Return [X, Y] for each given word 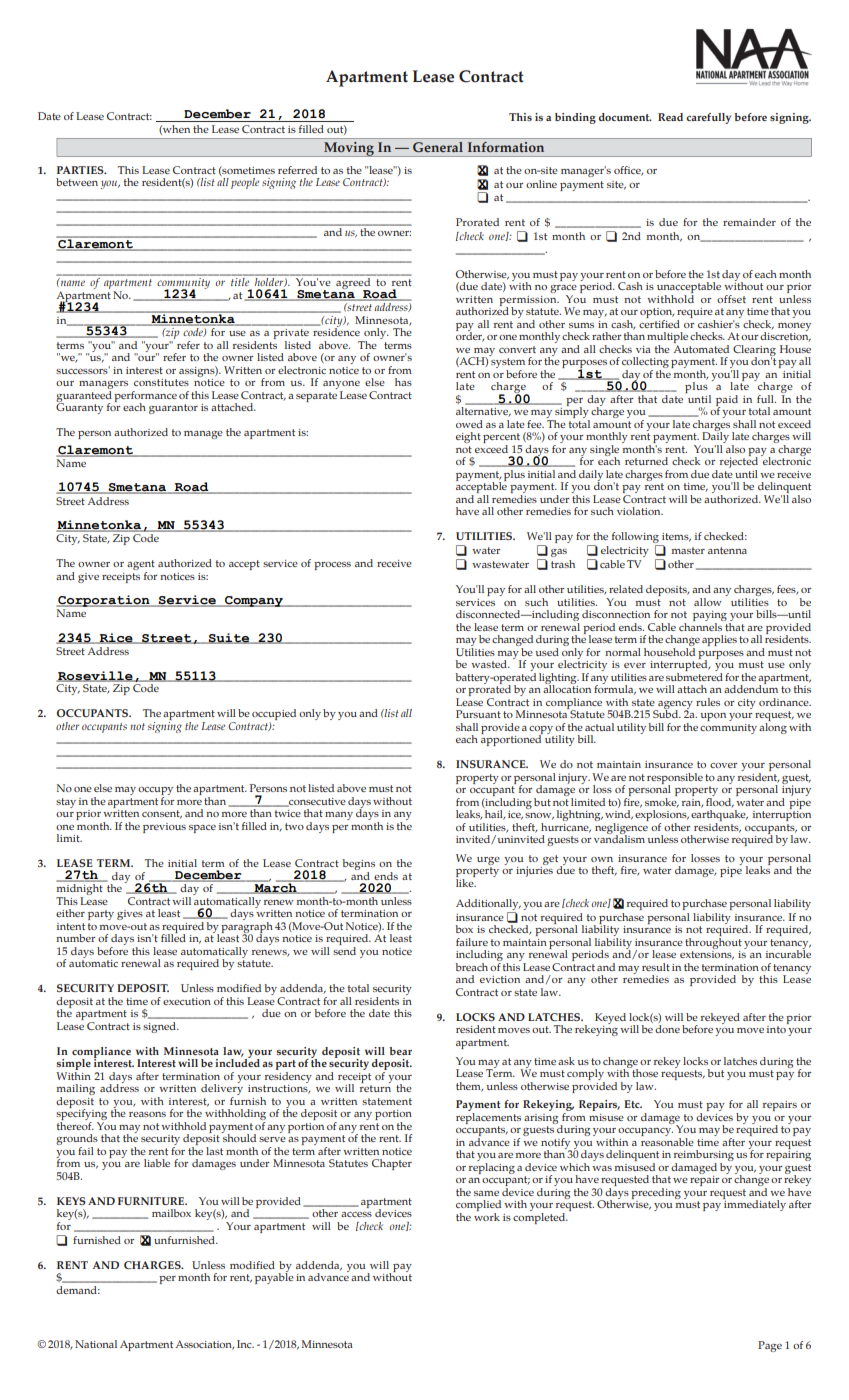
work [487, 1215]
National [96, 1344]
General [438, 147]
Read [670, 117]
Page [770, 1346]
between [77, 182]
